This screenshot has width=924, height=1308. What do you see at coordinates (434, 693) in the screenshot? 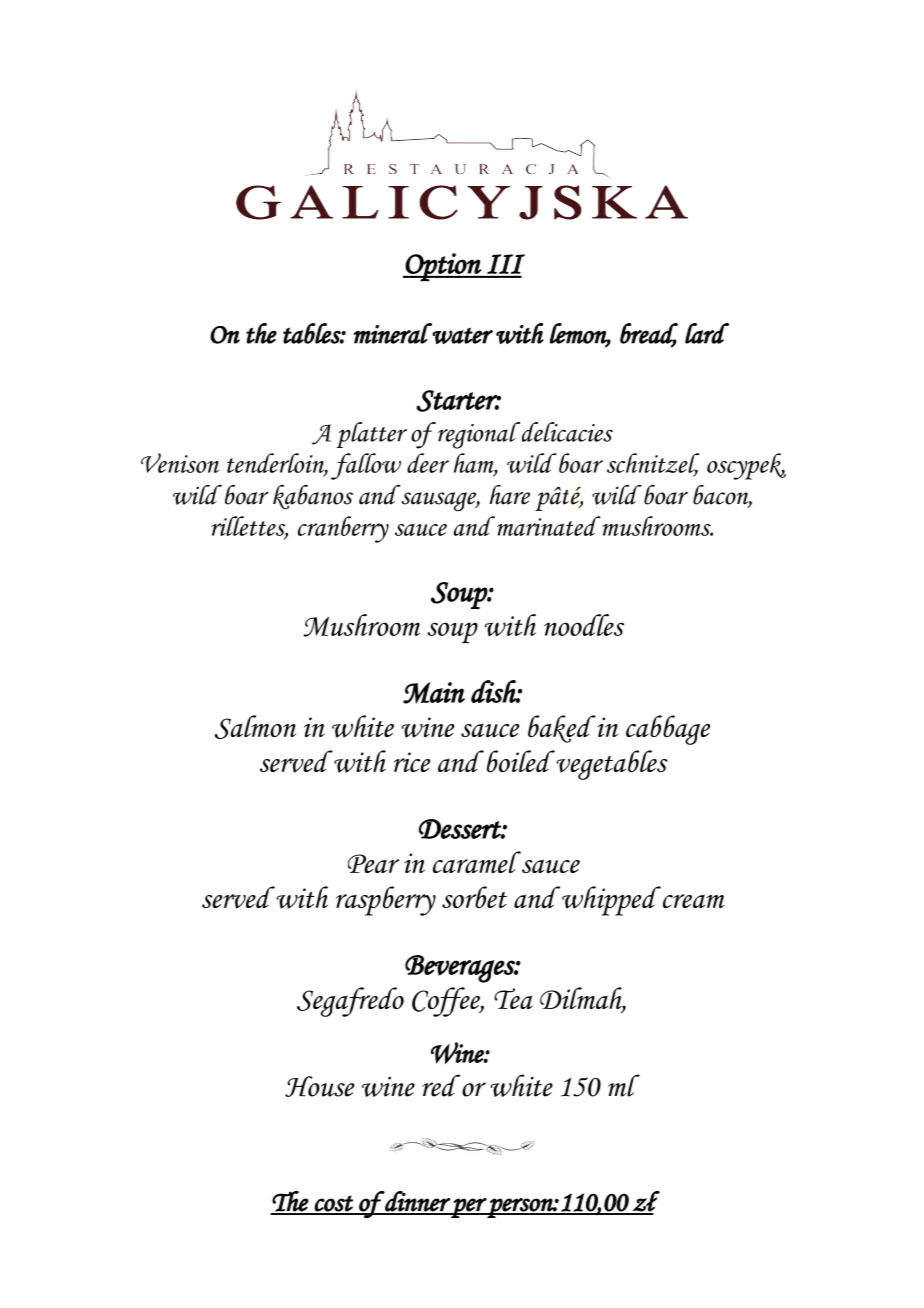
I see `Main` at bounding box center [434, 693].
